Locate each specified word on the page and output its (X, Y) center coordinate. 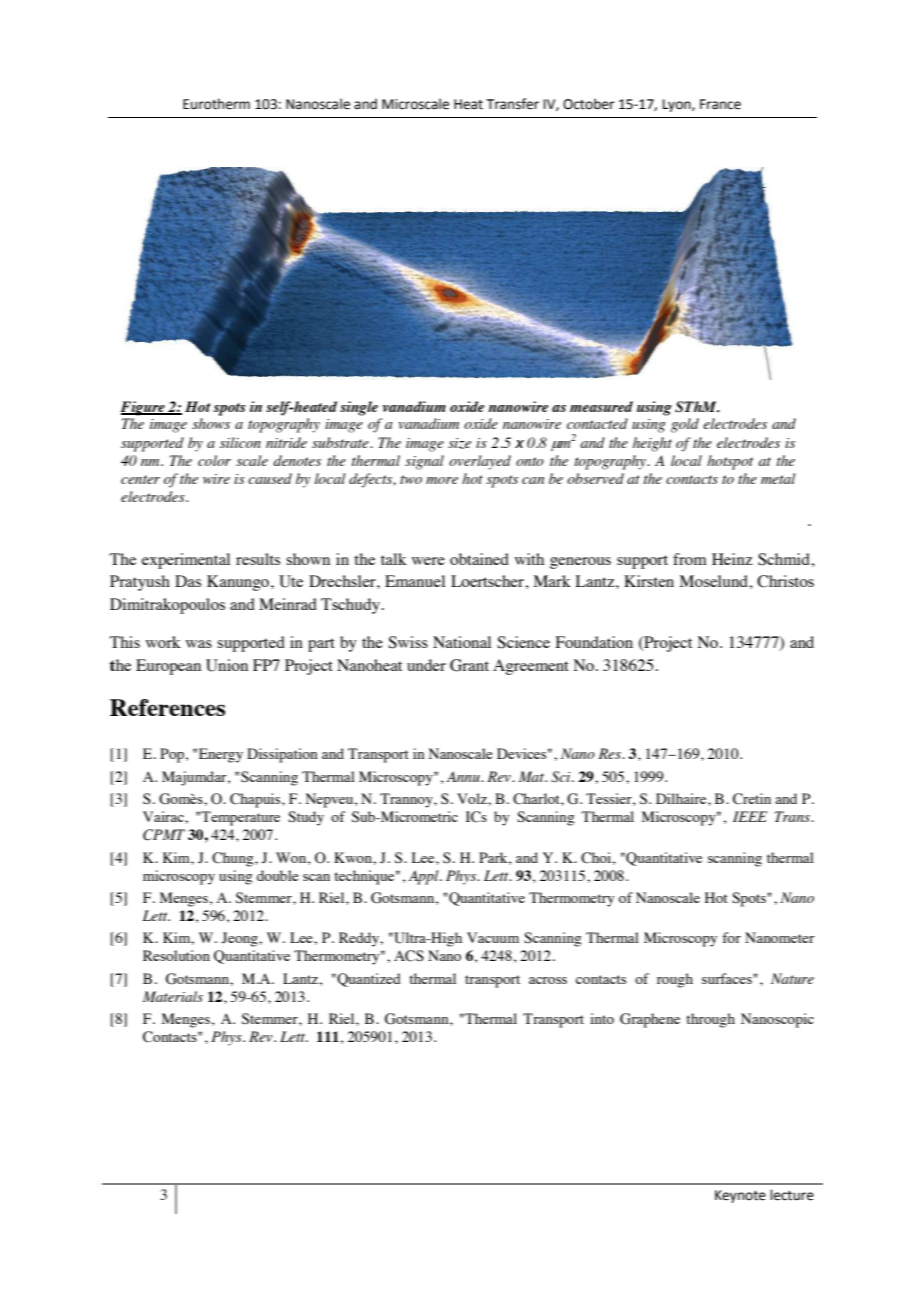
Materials (173, 996)
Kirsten (649, 581)
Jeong (240, 939)
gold (685, 425)
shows (211, 423)
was (199, 644)
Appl (425, 877)
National (462, 642)
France (720, 104)
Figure (143, 408)
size (459, 443)
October (589, 104)
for (731, 937)
